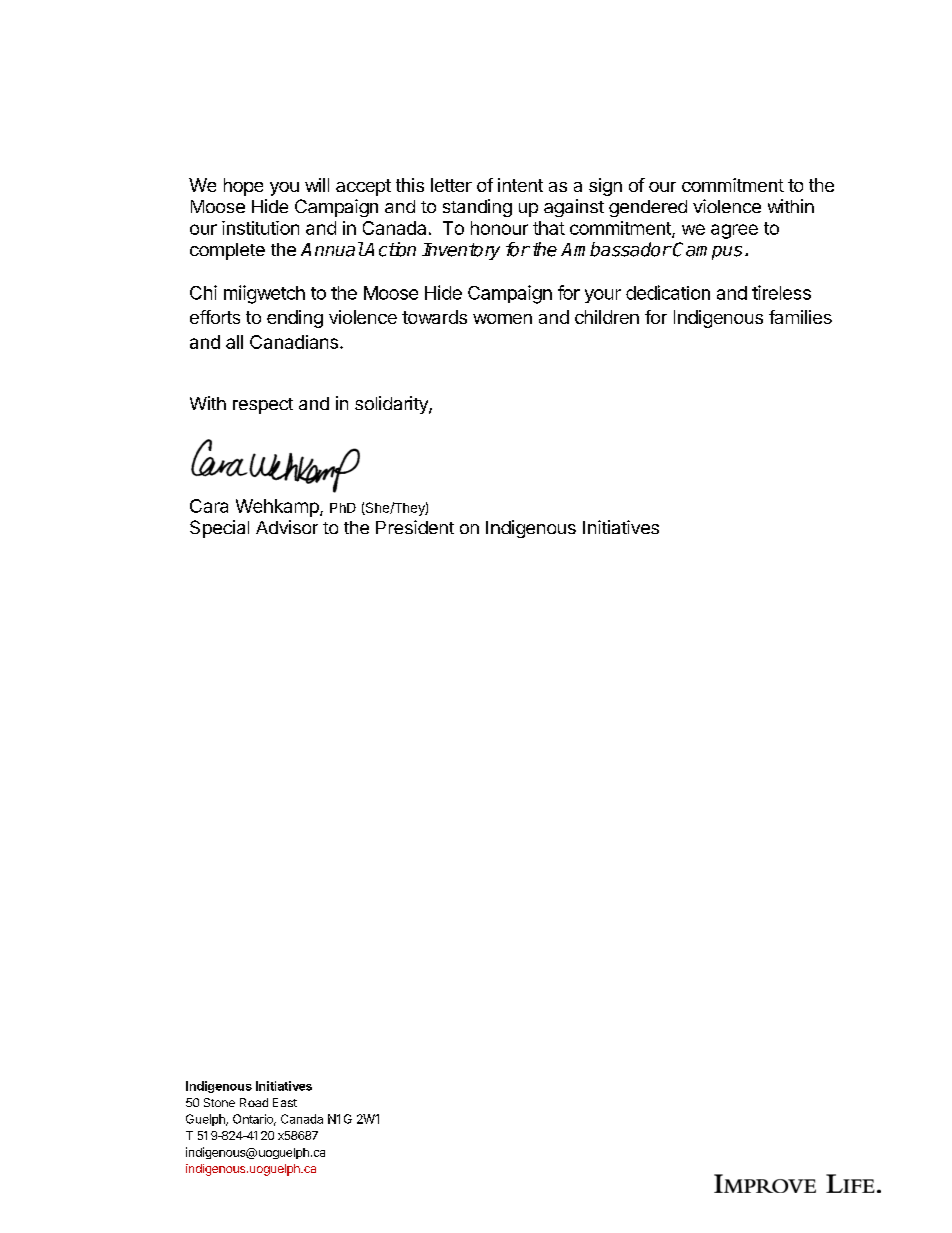 The width and height of the screenshot is (952, 1233). I want to click on families, so click(800, 317).
